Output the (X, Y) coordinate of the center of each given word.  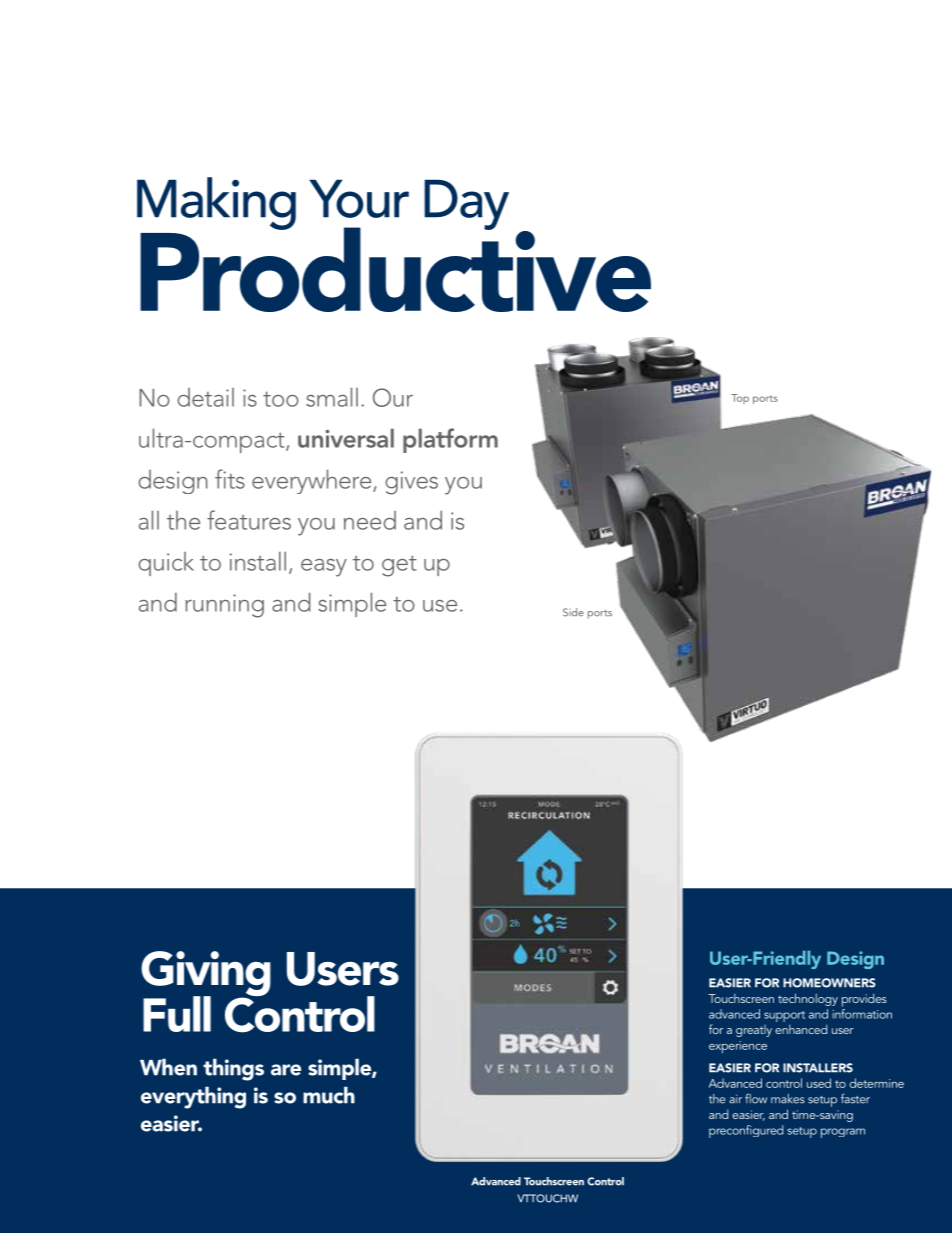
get (399, 566)
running (224, 606)
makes (788, 1099)
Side (573, 612)
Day (466, 204)
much (329, 1095)
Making (216, 203)
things (233, 1069)
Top (740, 399)
